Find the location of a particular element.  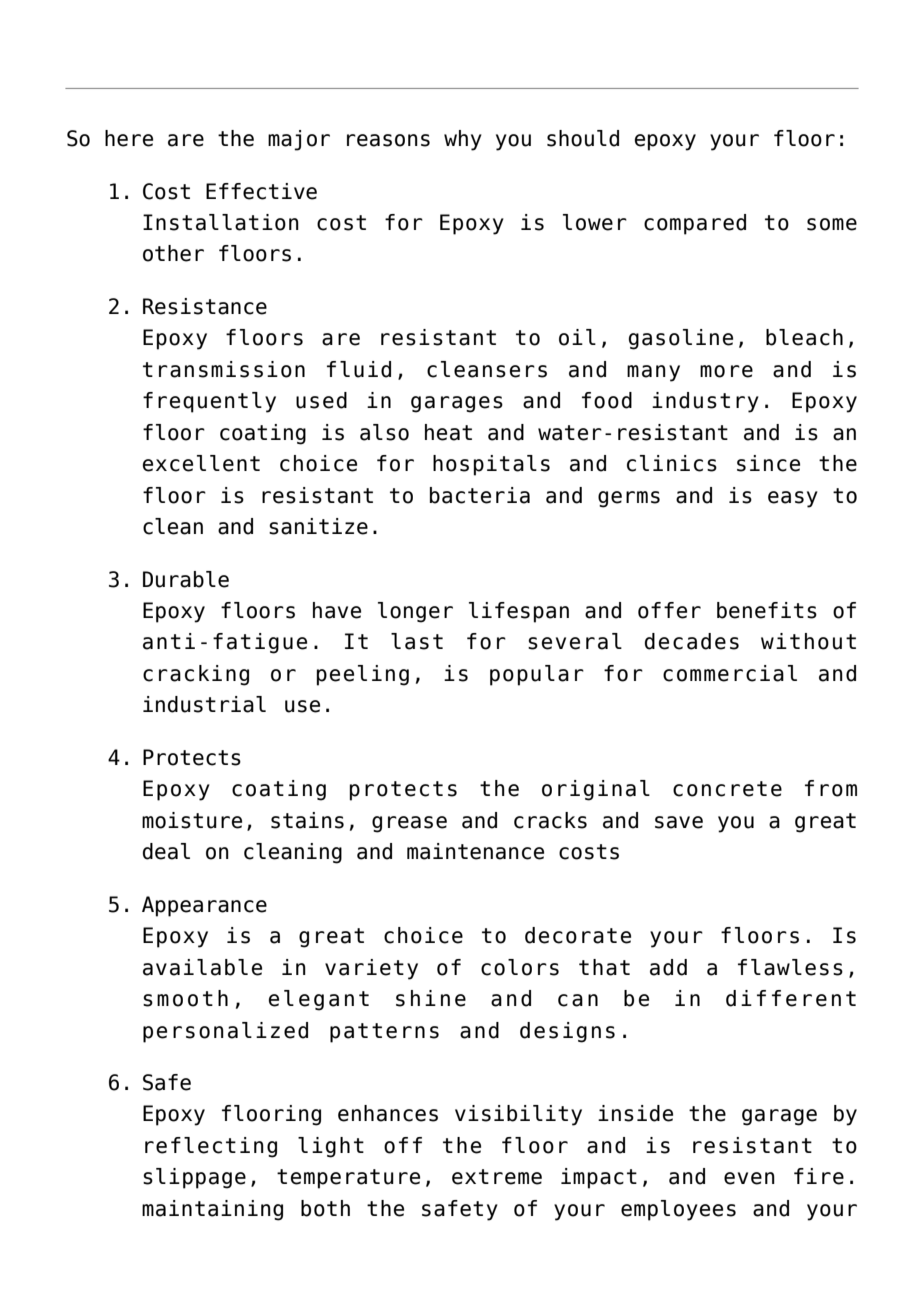

extreme is located at coordinates (497, 1177).
